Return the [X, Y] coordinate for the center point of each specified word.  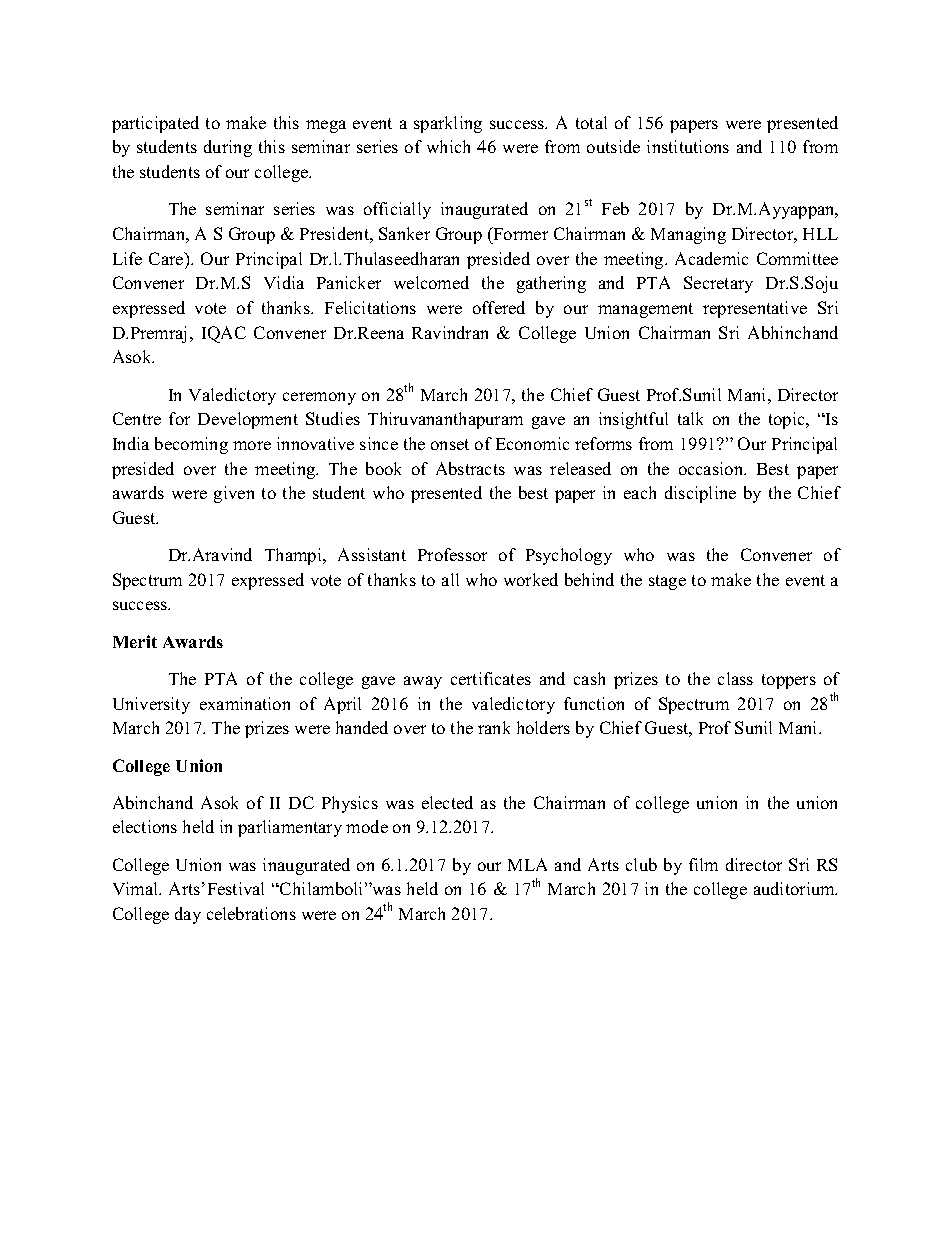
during [228, 148]
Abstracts [470, 468]
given [234, 494]
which [448, 146]
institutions [688, 146]
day [188, 915]
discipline [700, 494]
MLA [527, 864]
